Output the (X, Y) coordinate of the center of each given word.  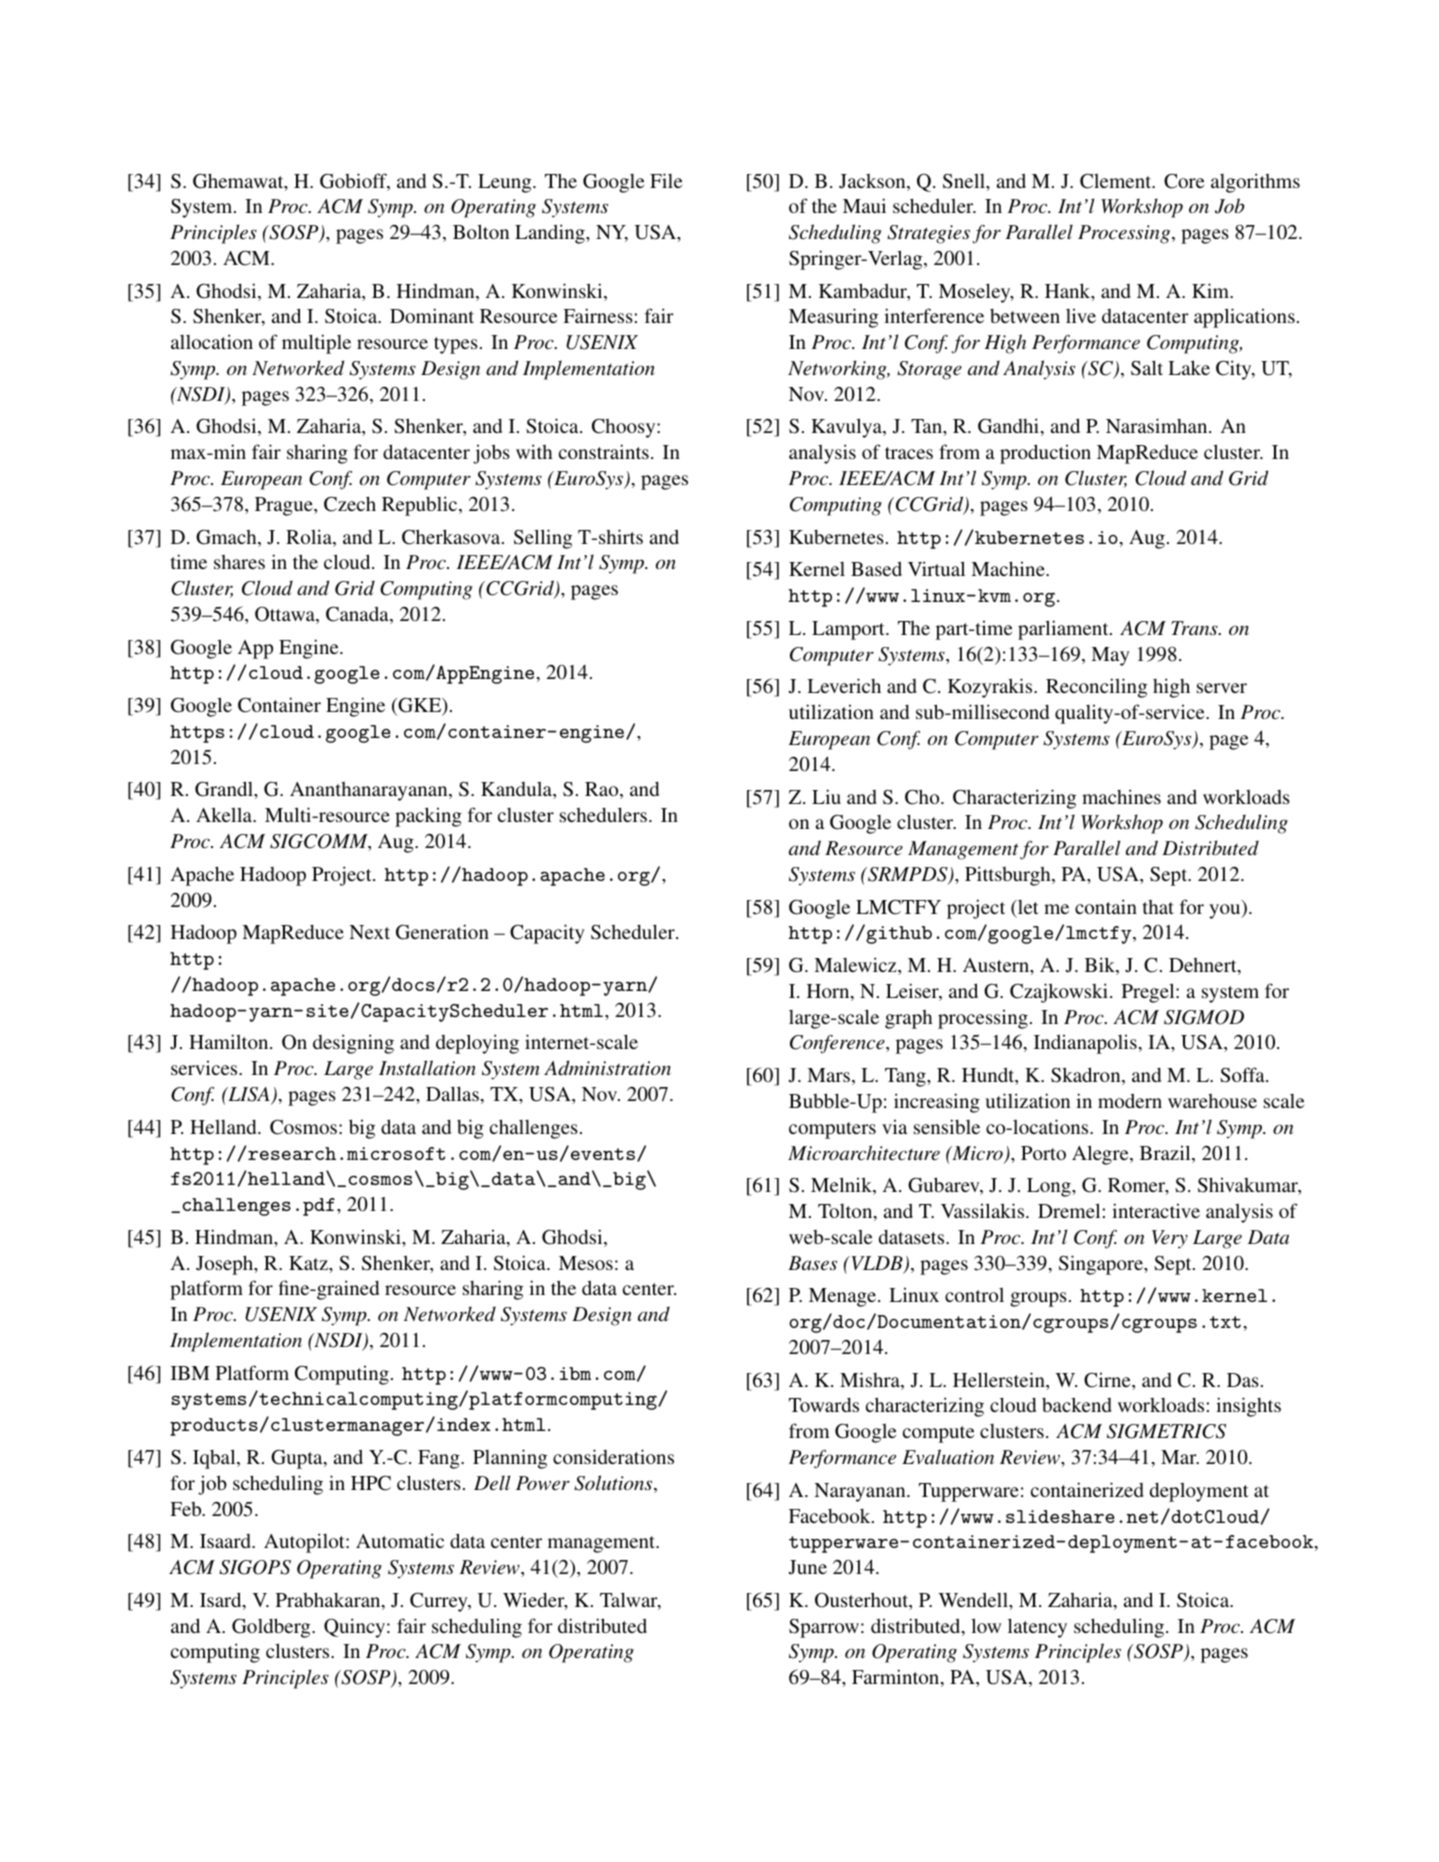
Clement (1117, 181)
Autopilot (305, 1543)
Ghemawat (239, 182)
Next (369, 932)
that (1158, 907)
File (666, 180)
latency (1037, 1628)
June (808, 1567)
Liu (826, 796)
